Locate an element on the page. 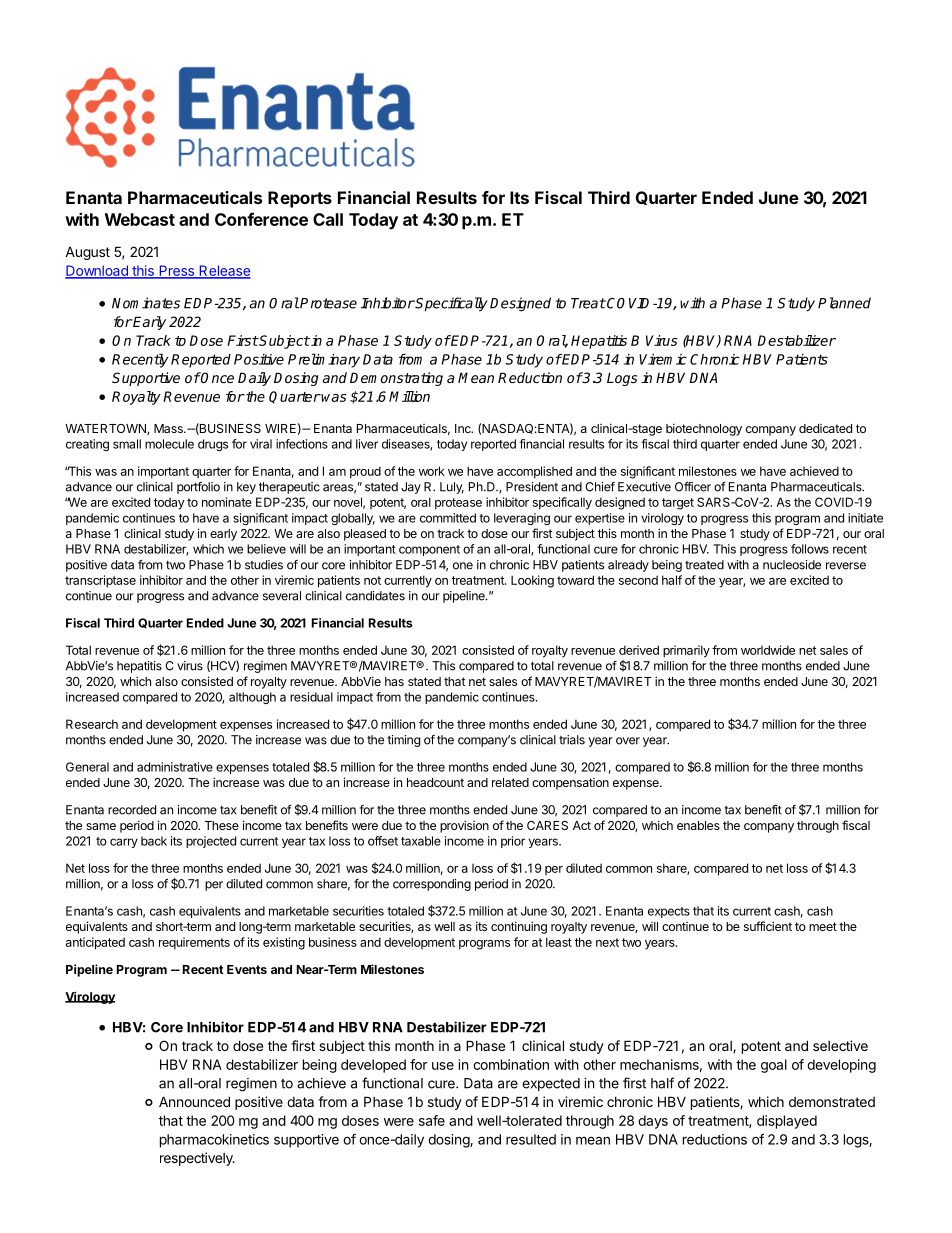 This page has width=952, height=1233. molecule is located at coordinates (169, 444).
